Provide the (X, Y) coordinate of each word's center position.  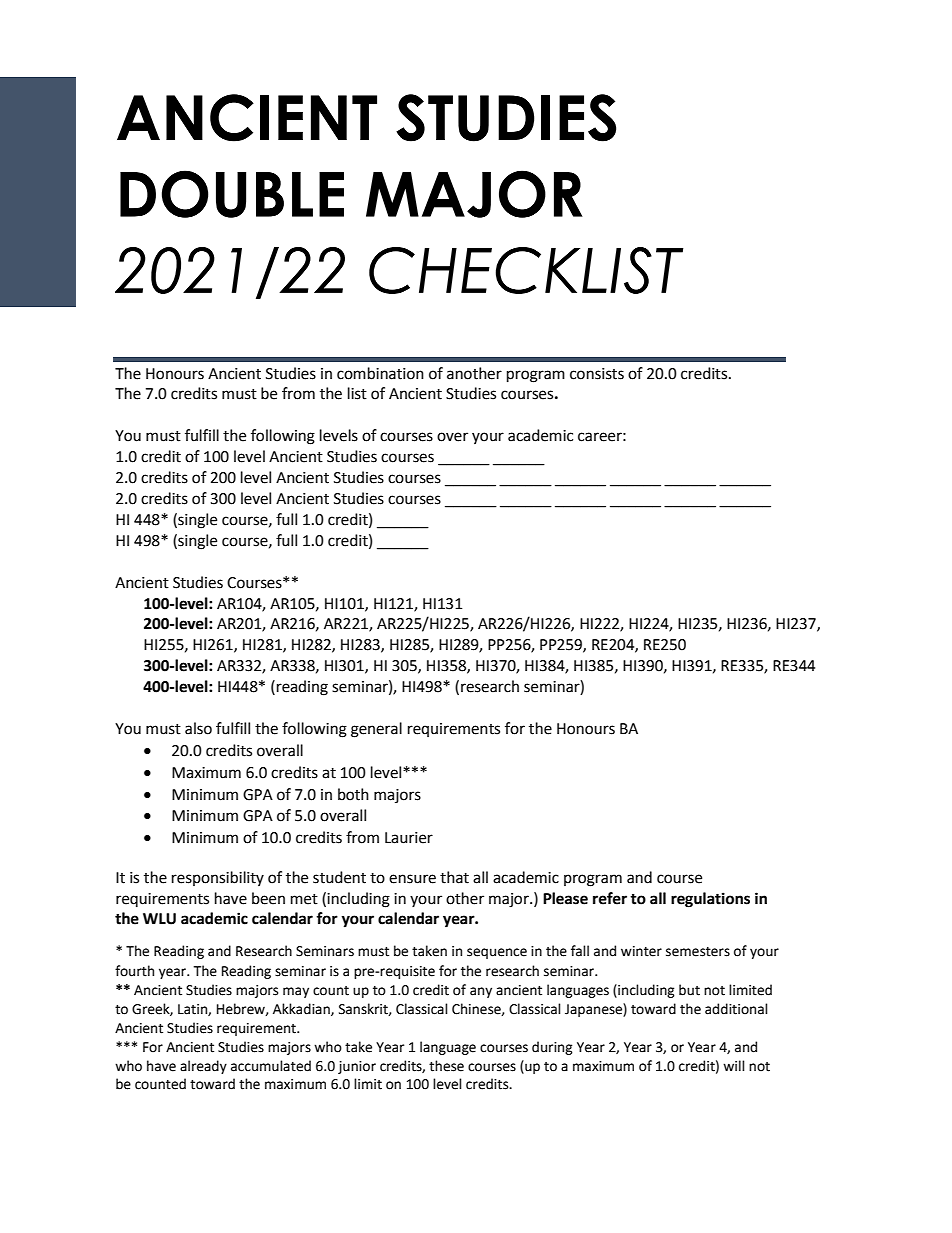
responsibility (218, 878)
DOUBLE (232, 194)
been (268, 898)
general (376, 730)
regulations (710, 900)
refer (610, 898)
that (454, 877)
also (198, 728)
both (353, 794)
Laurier (409, 838)
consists (597, 374)
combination (380, 373)
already (203, 1067)
